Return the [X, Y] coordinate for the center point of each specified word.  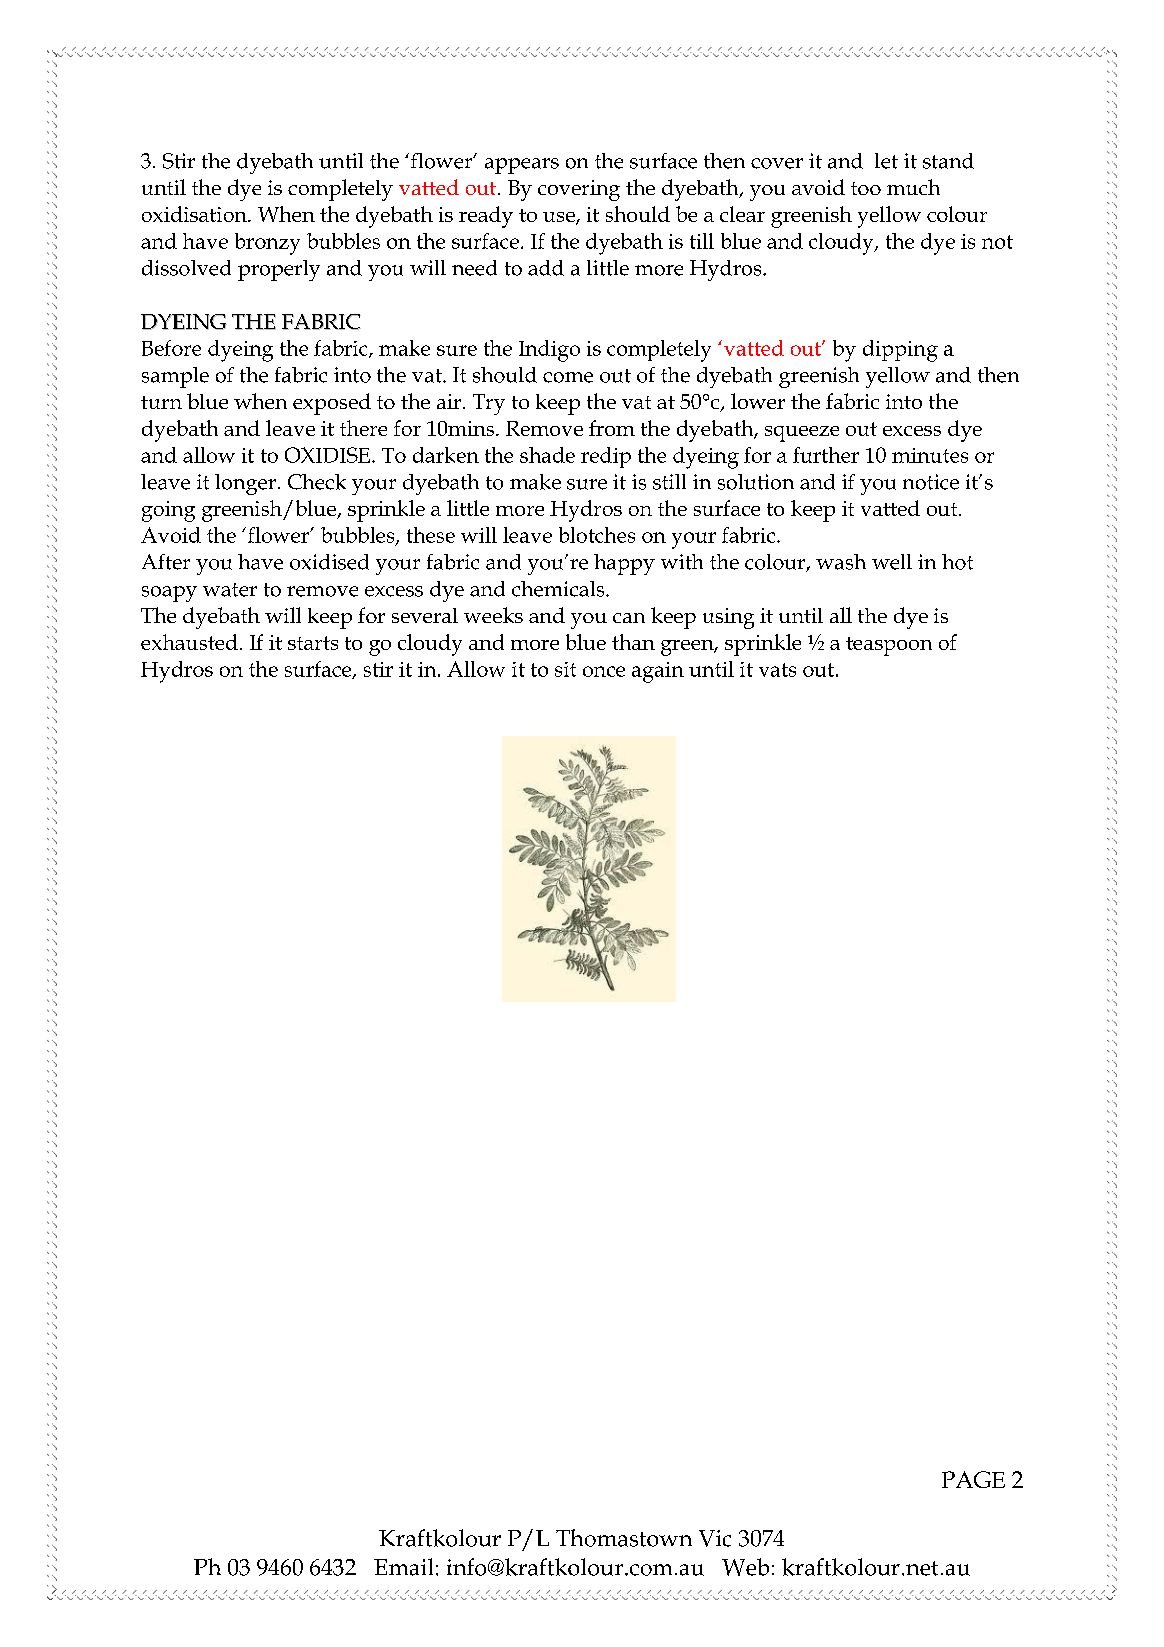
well [892, 562]
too [866, 188]
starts [313, 643]
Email [403, 1567]
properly [279, 270]
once [604, 671]
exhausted [189, 642]
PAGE [973, 1479]
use [560, 218]
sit [565, 669]
